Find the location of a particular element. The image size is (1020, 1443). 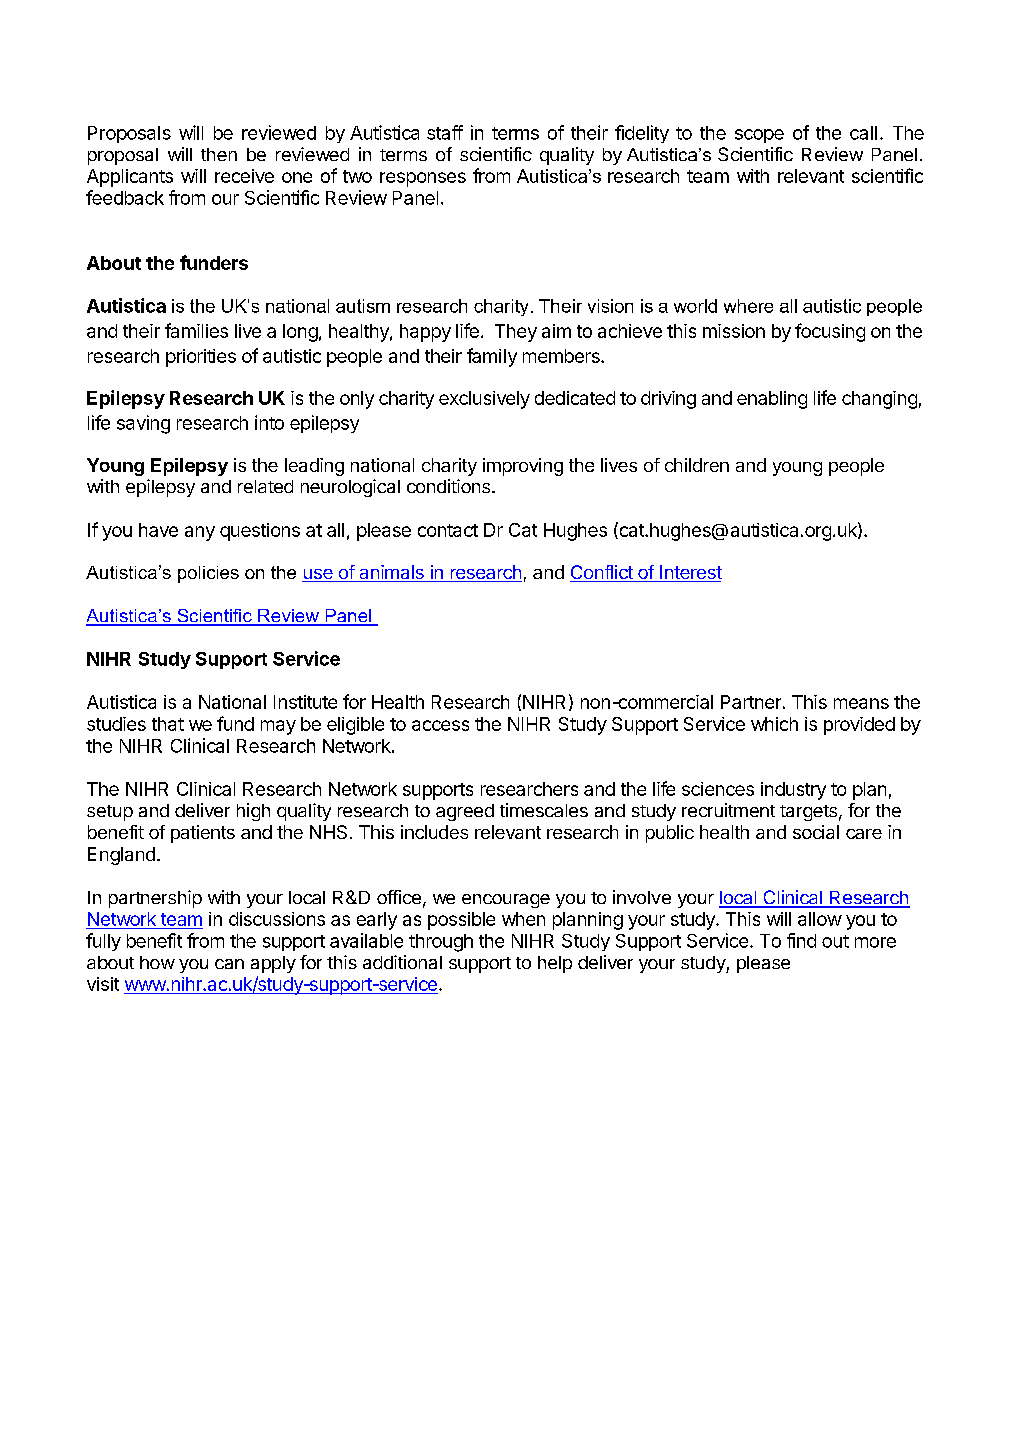

that is located at coordinates (168, 724).
